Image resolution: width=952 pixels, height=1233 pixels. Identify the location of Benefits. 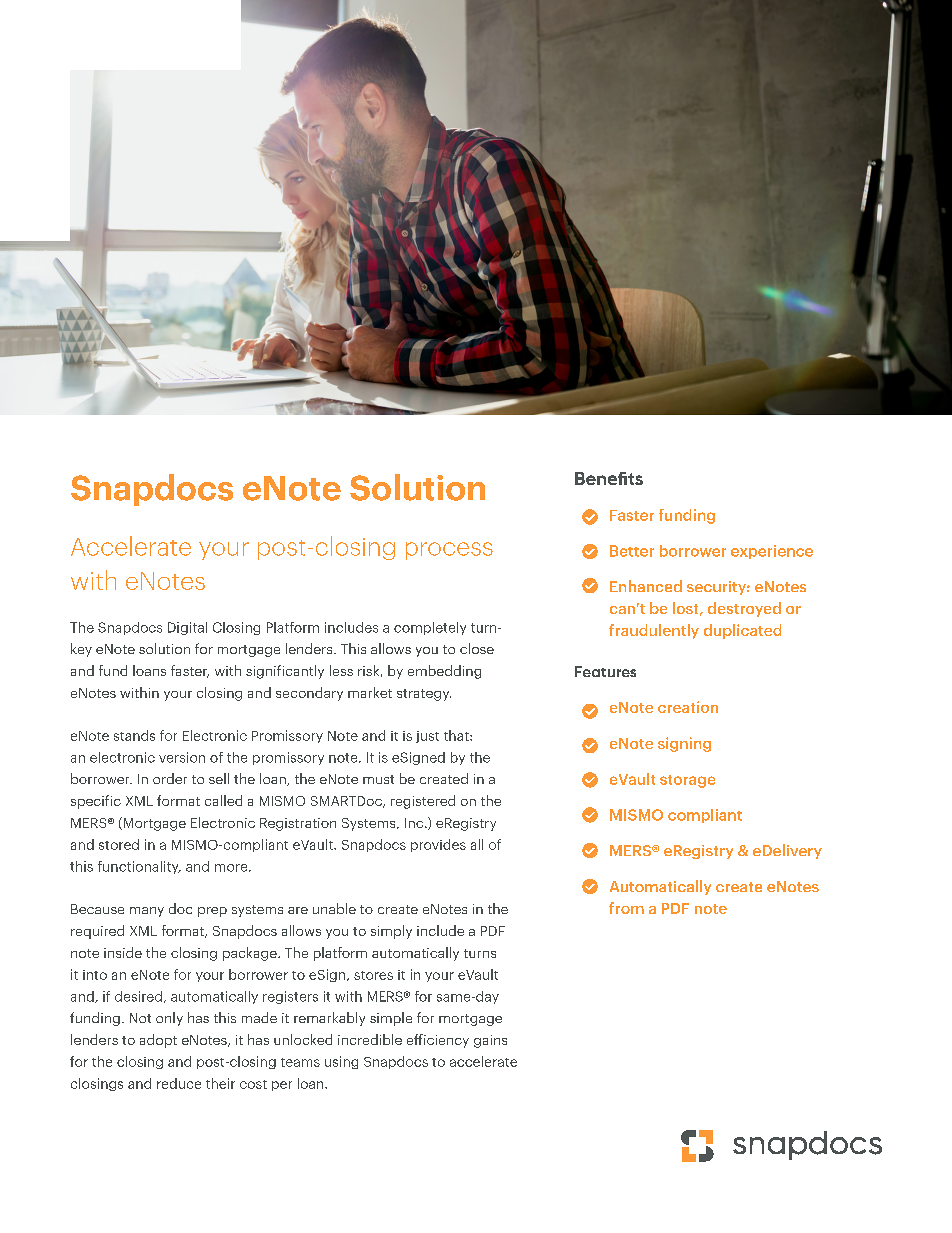
(609, 478).
